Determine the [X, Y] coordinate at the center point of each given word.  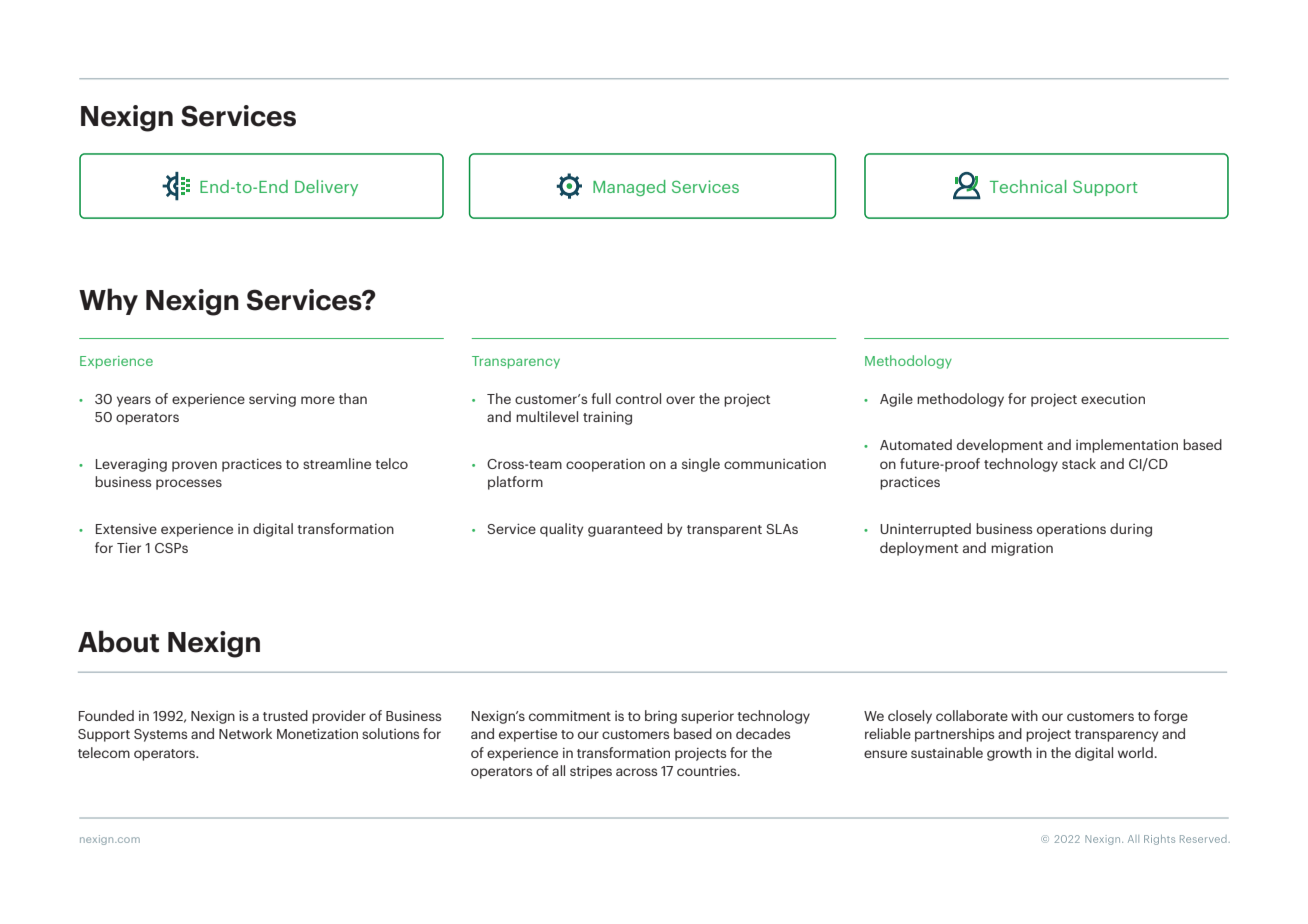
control [638, 398]
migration [1022, 549]
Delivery [326, 188]
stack [1079, 463]
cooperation [605, 465]
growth [1009, 754]
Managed [629, 188]
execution [1113, 398]
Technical [1028, 186]
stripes [591, 772]
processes [189, 484]
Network [245, 733]
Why [108, 301]
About [118, 641]
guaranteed [625, 530]
